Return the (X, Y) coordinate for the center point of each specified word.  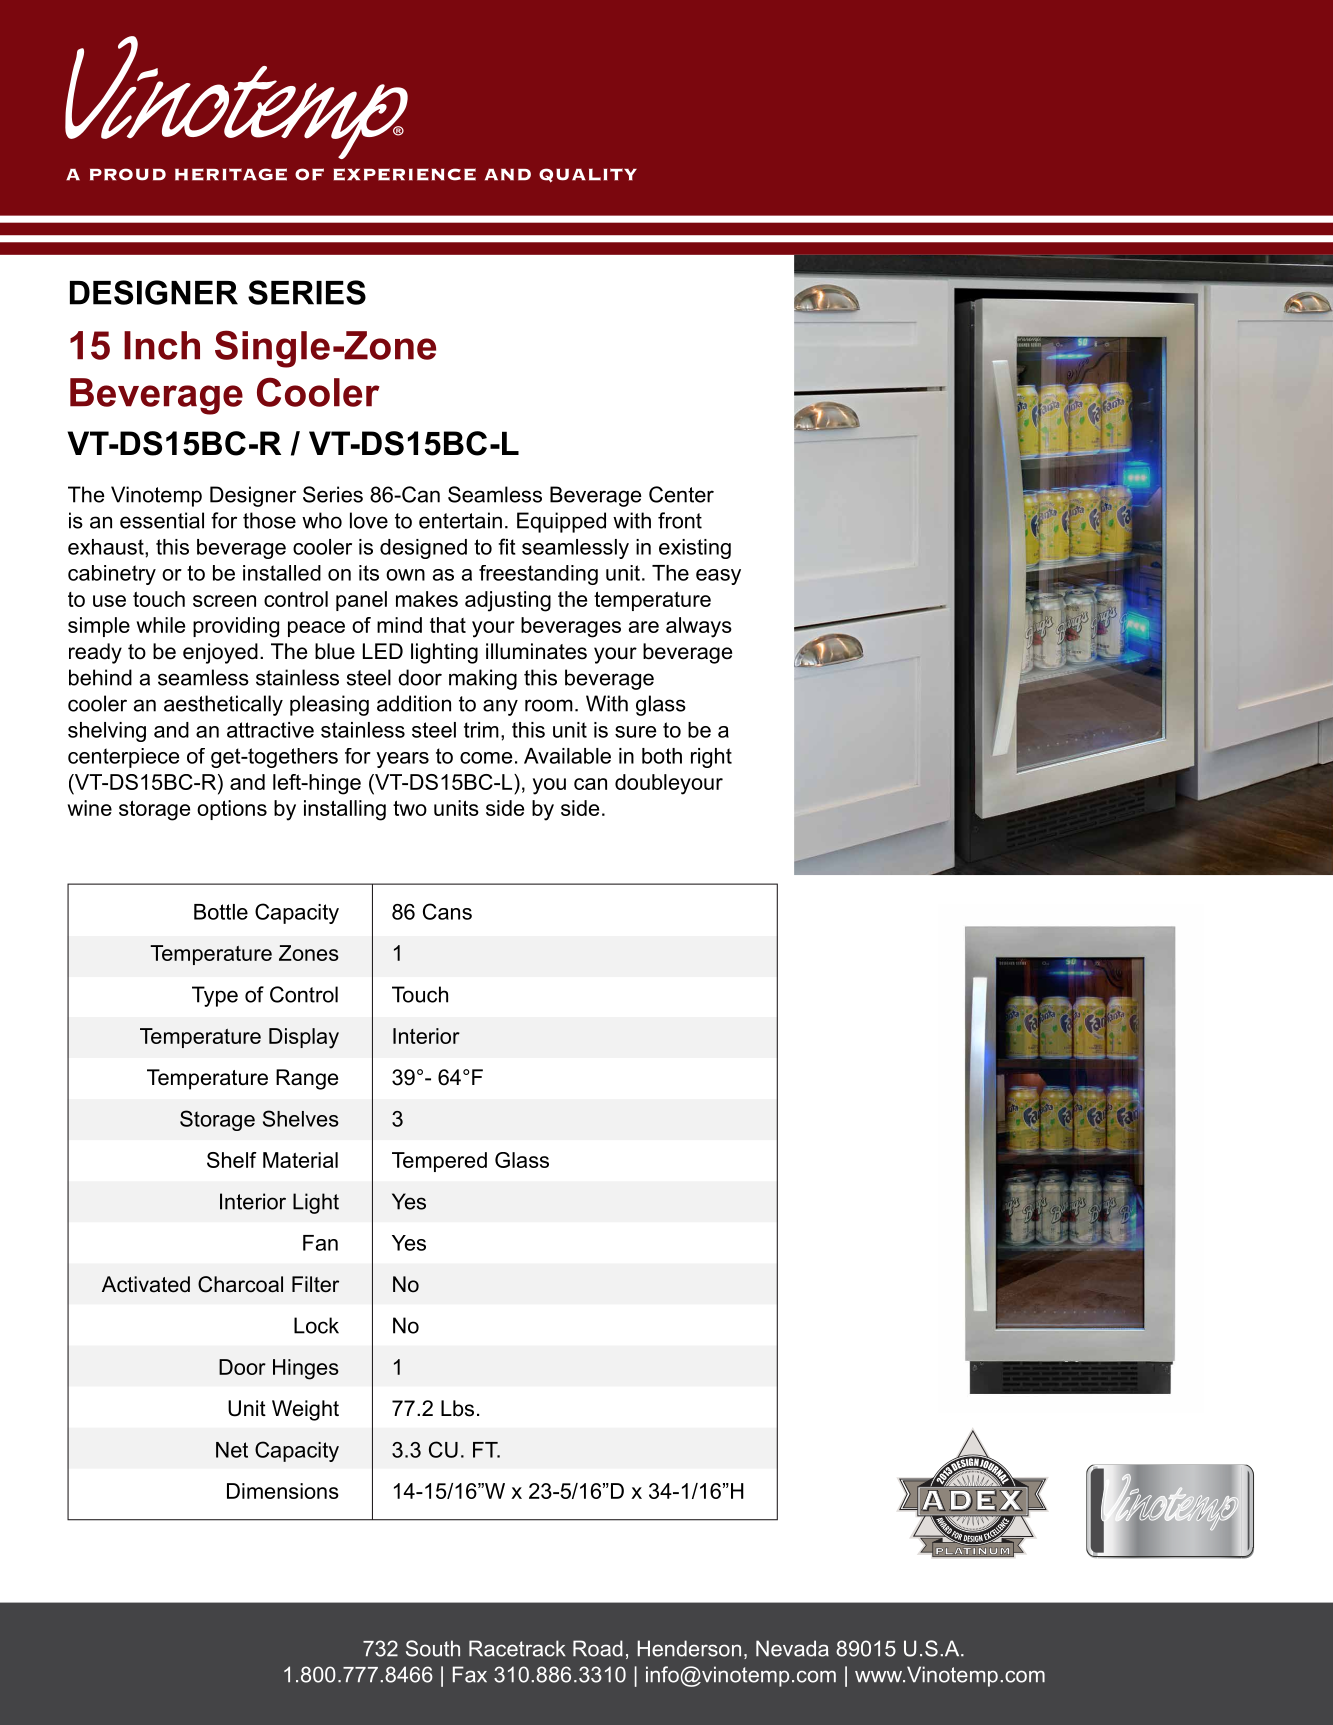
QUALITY (588, 175)
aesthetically (223, 705)
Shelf (232, 1160)
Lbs (457, 1408)
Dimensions (283, 1491)
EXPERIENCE (405, 174)
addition (414, 703)
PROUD (128, 174)
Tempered (439, 1162)
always (699, 627)
